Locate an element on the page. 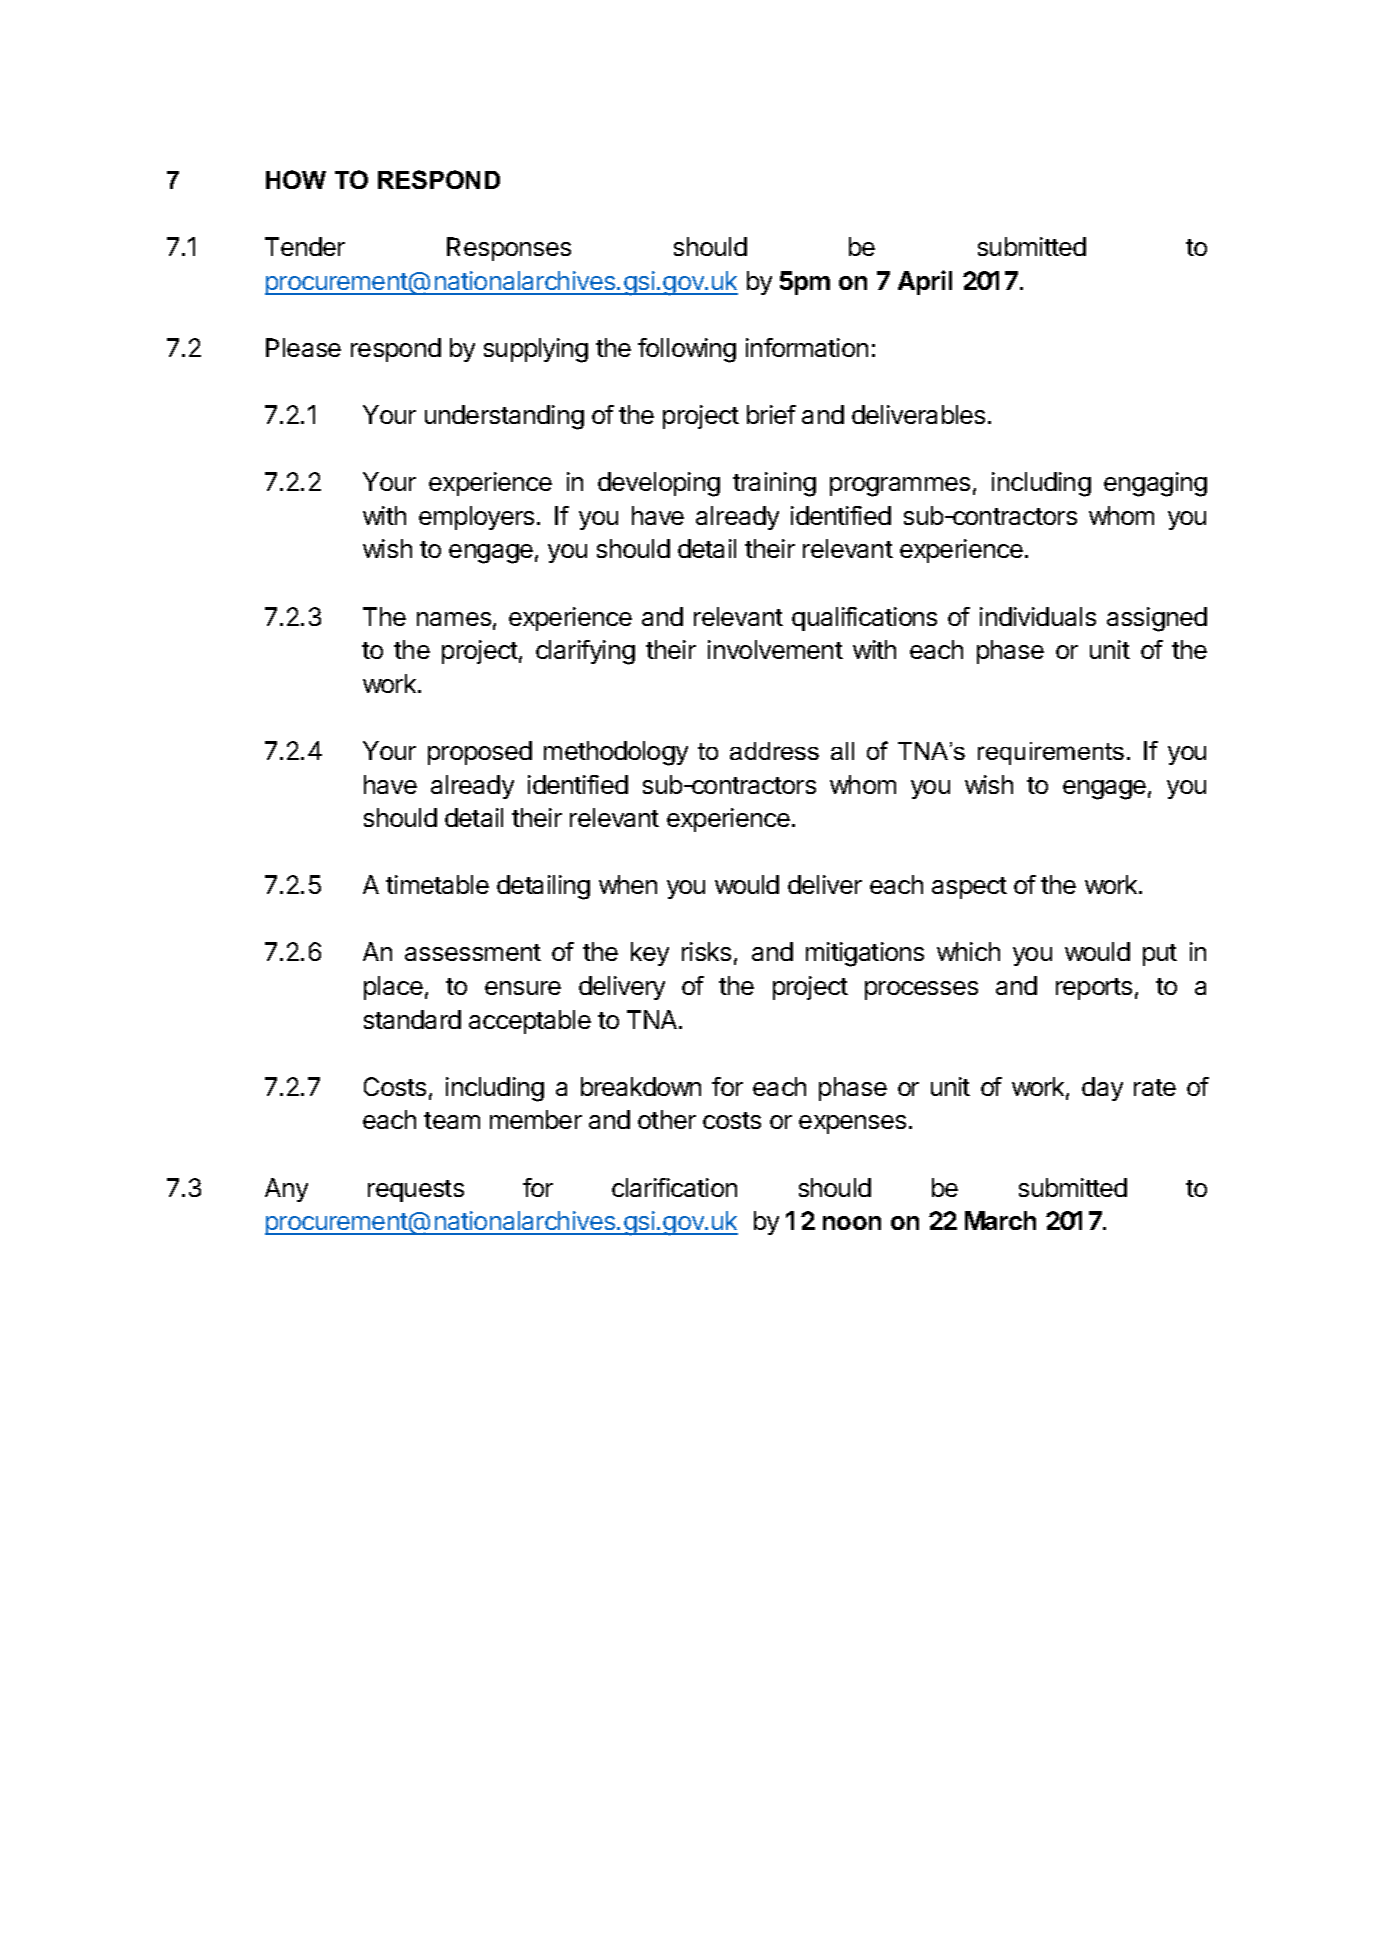  names is located at coordinates (454, 619).
